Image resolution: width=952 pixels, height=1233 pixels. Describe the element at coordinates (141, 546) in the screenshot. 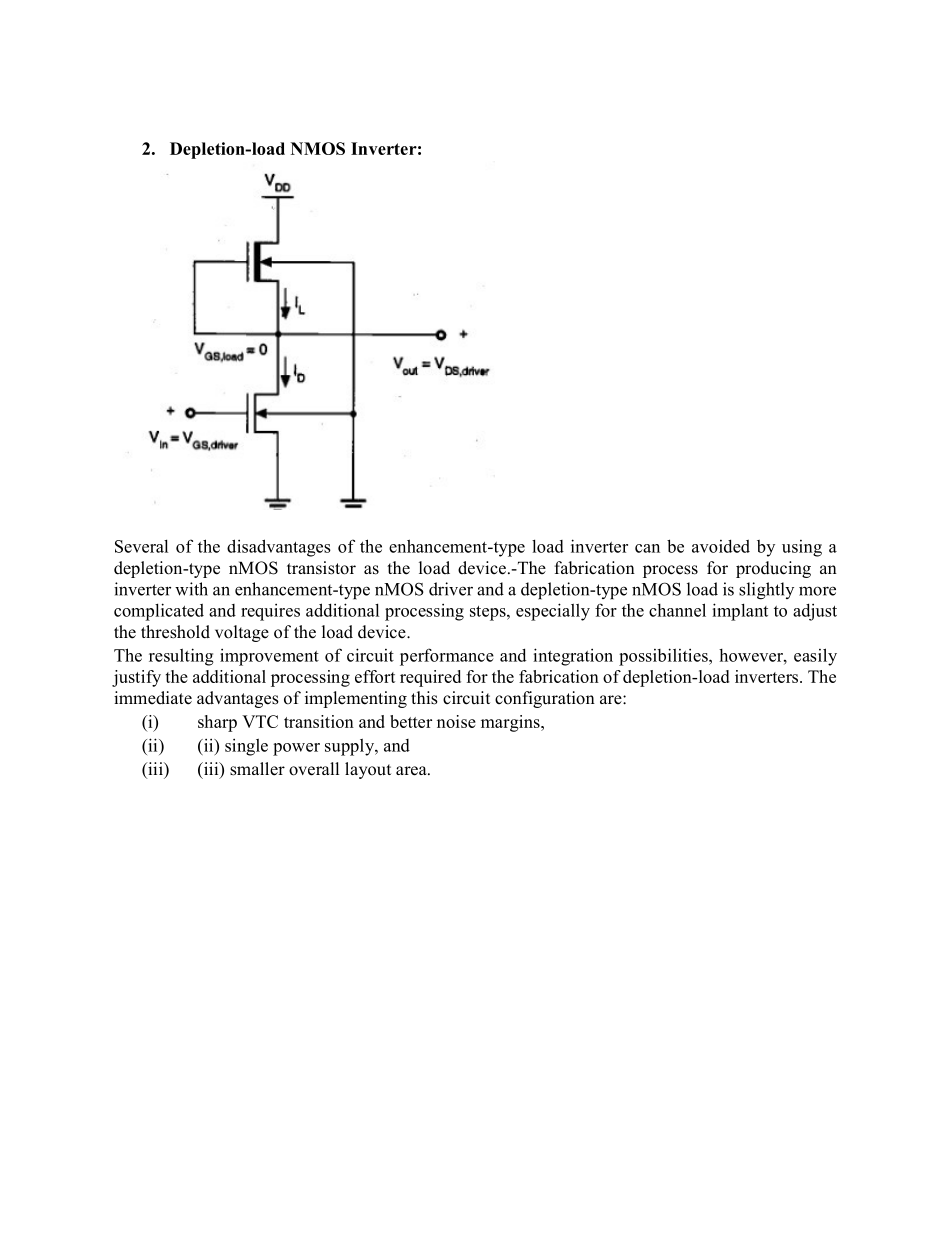

I see `Several` at that location.
